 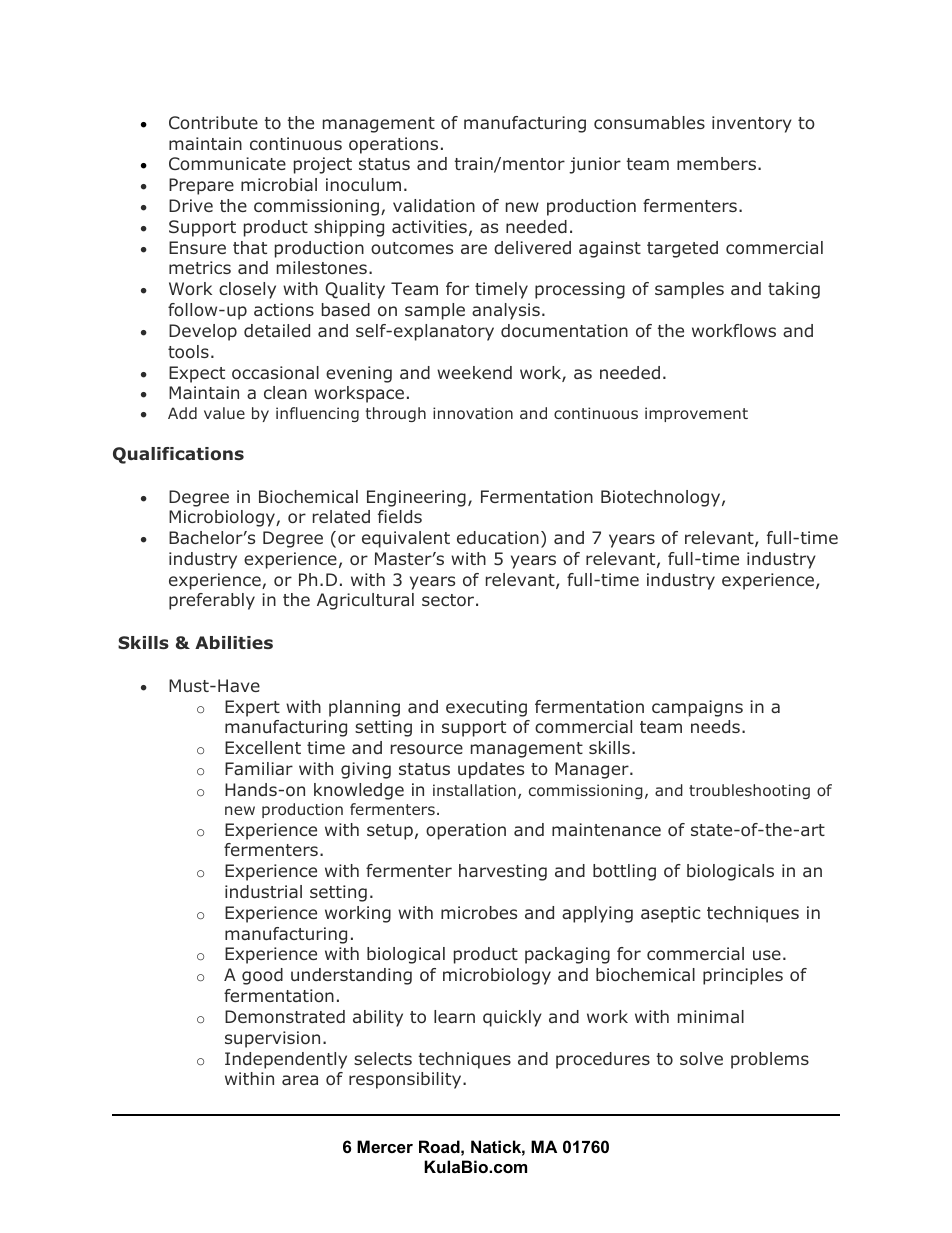 I want to click on Familiar, so click(x=259, y=768).
